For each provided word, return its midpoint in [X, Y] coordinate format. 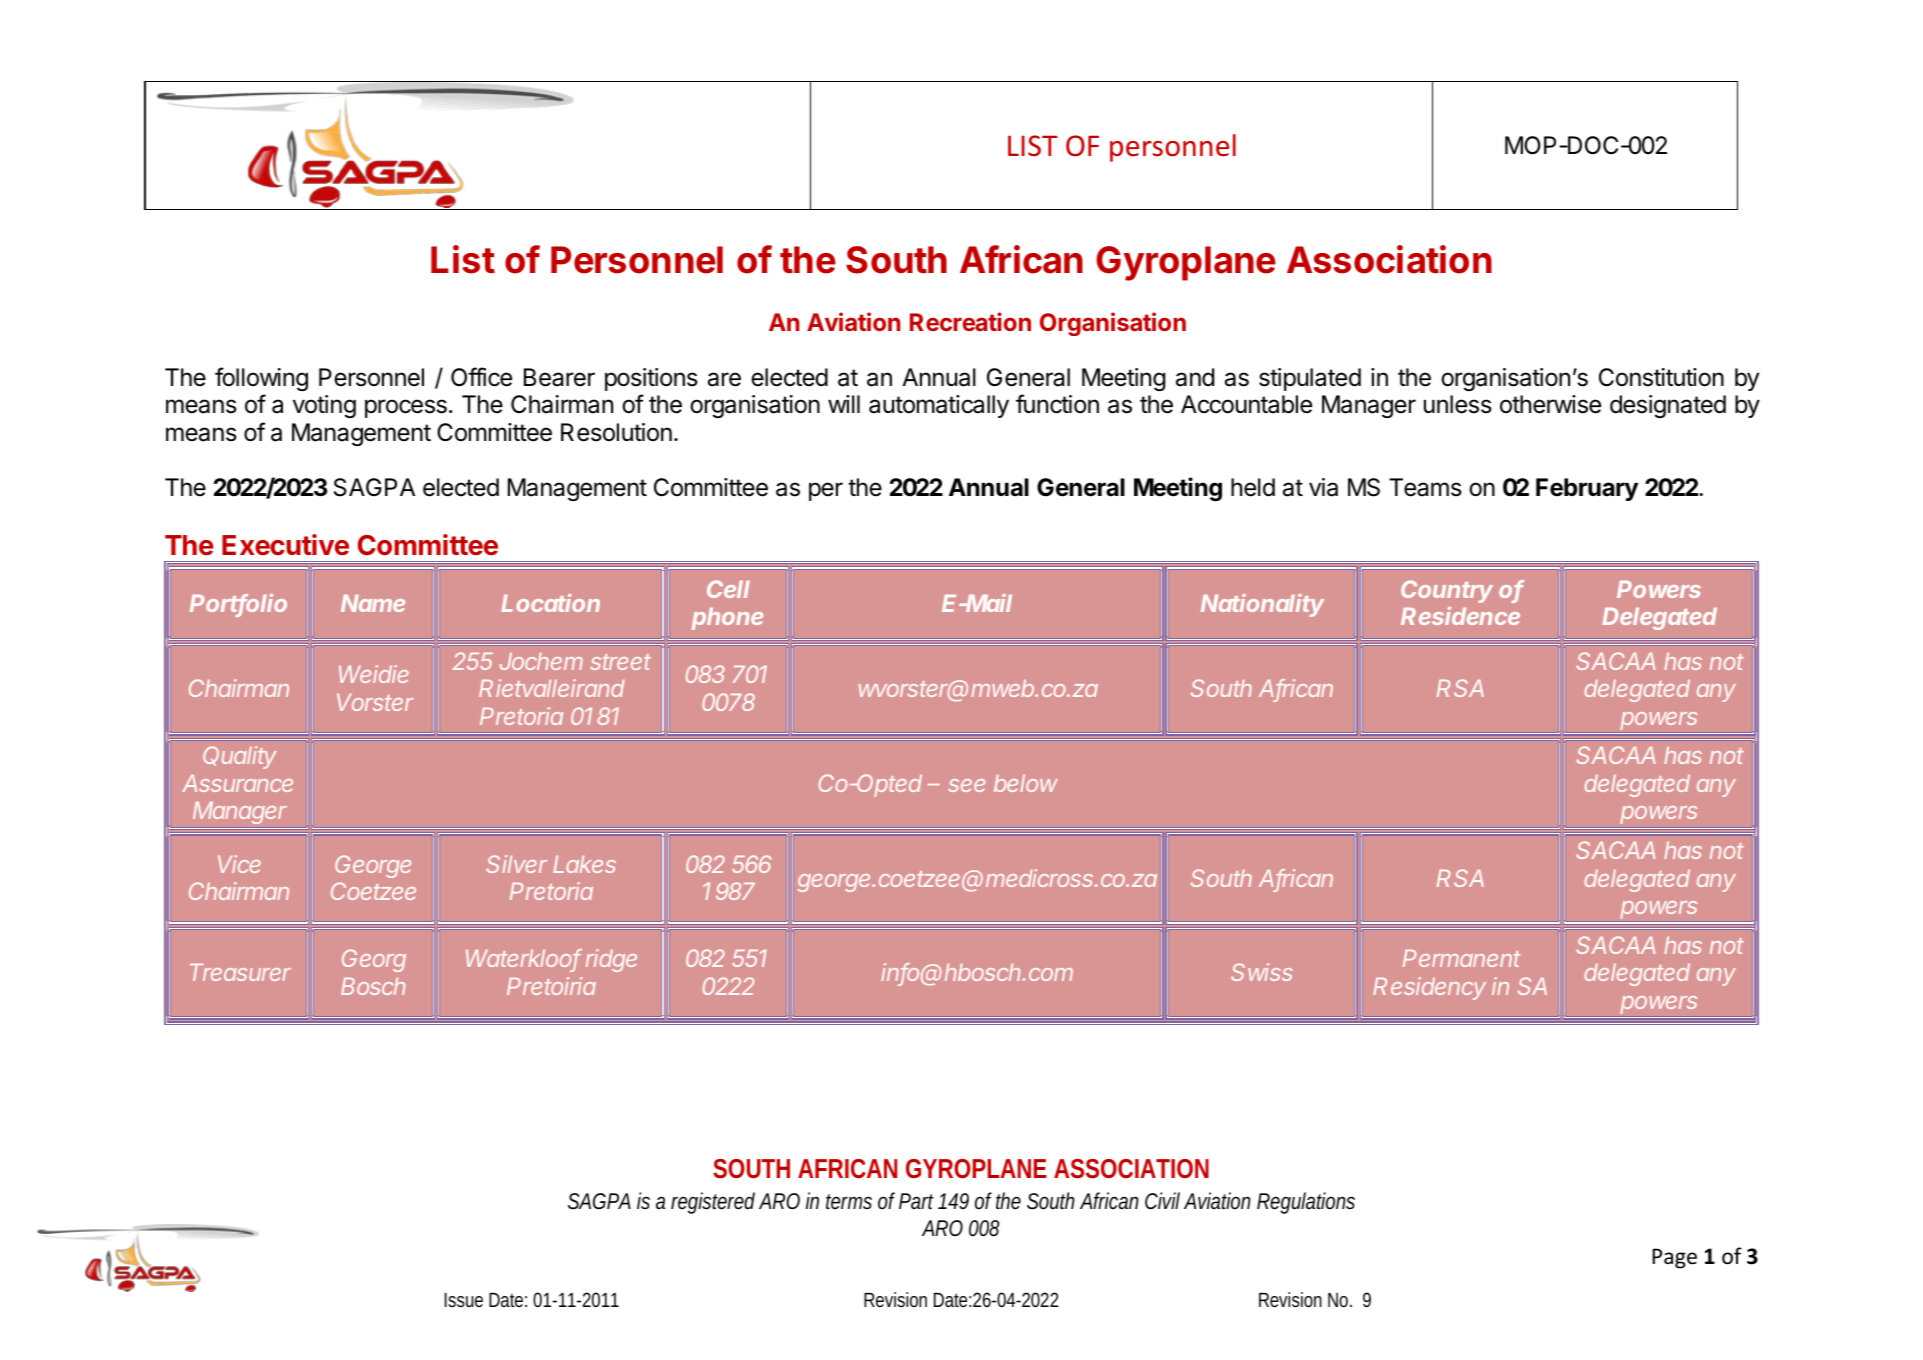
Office [481, 377]
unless [1458, 404]
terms [849, 1201]
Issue [464, 1300]
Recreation [970, 321]
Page [1674, 1258]
